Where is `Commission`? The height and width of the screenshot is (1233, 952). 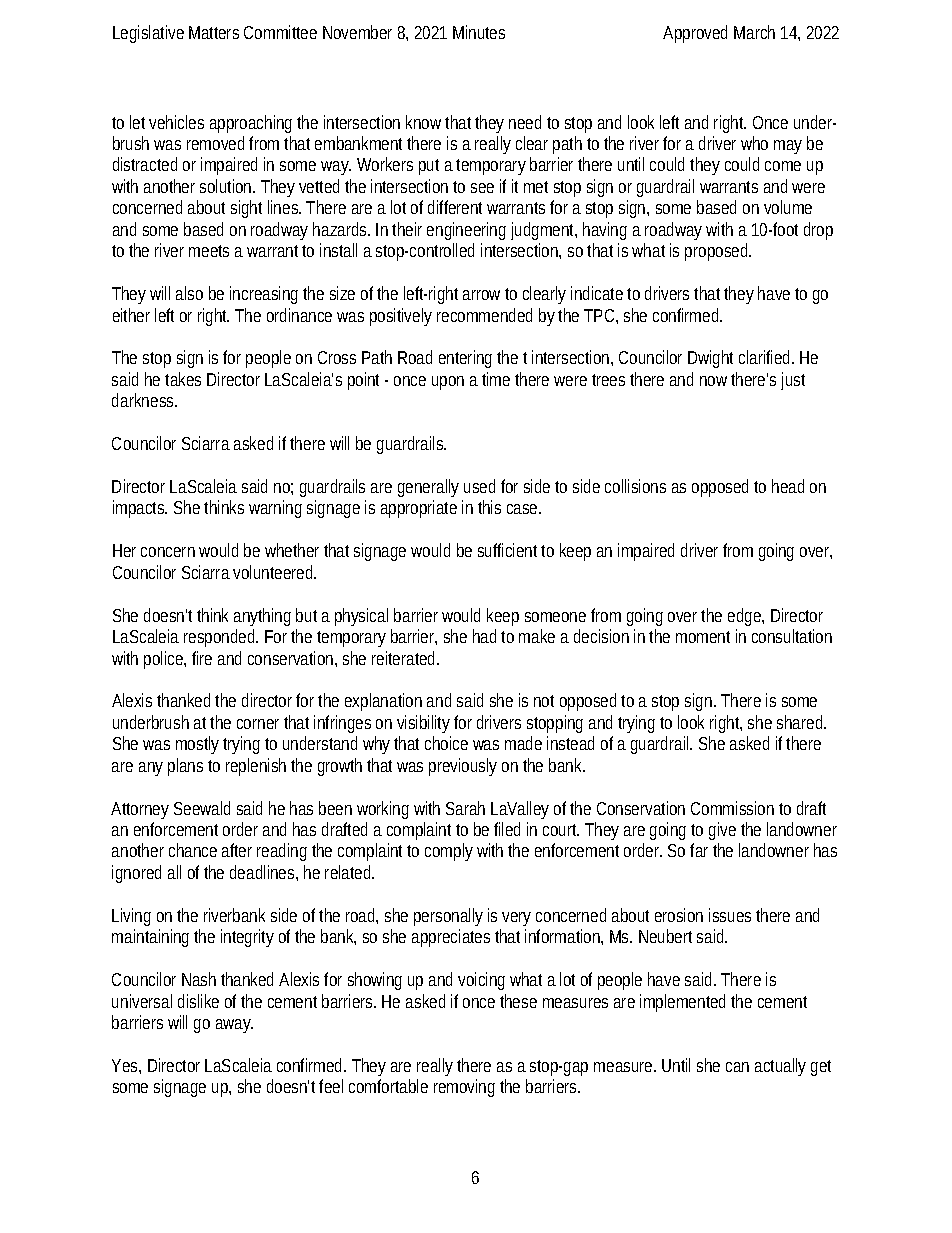 Commission is located at coordinates (732, 808).
